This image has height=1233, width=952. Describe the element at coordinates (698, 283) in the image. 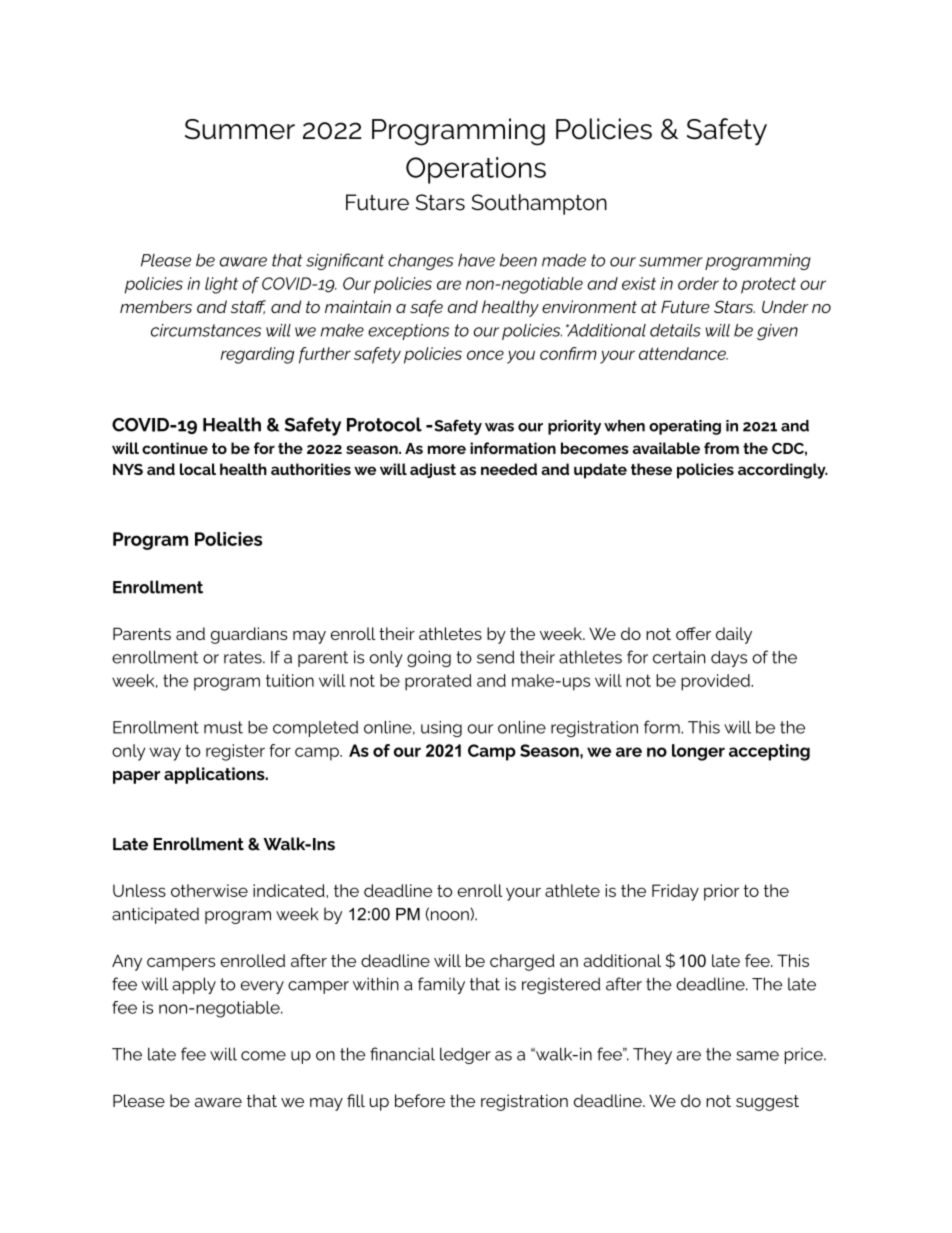

I see `order` at that location.
